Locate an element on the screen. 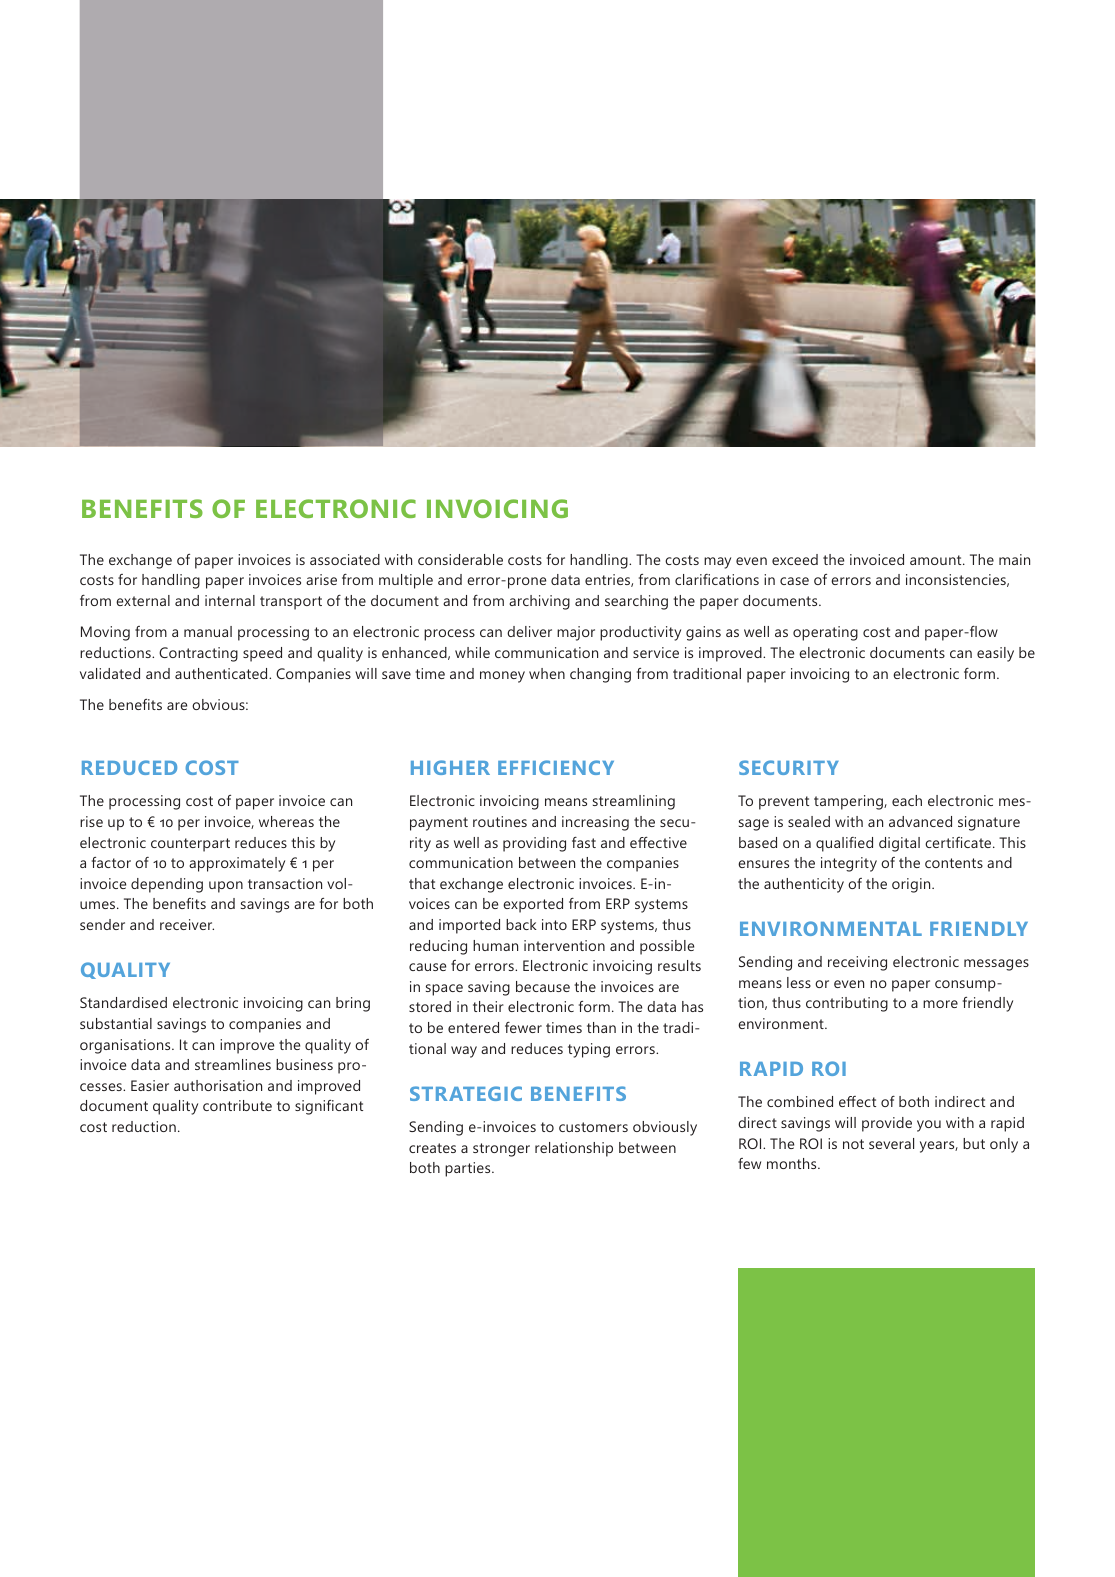 Image resolution: width=1115 pixels, height=1577 pixels. human is located at coordinates (495, 945).
